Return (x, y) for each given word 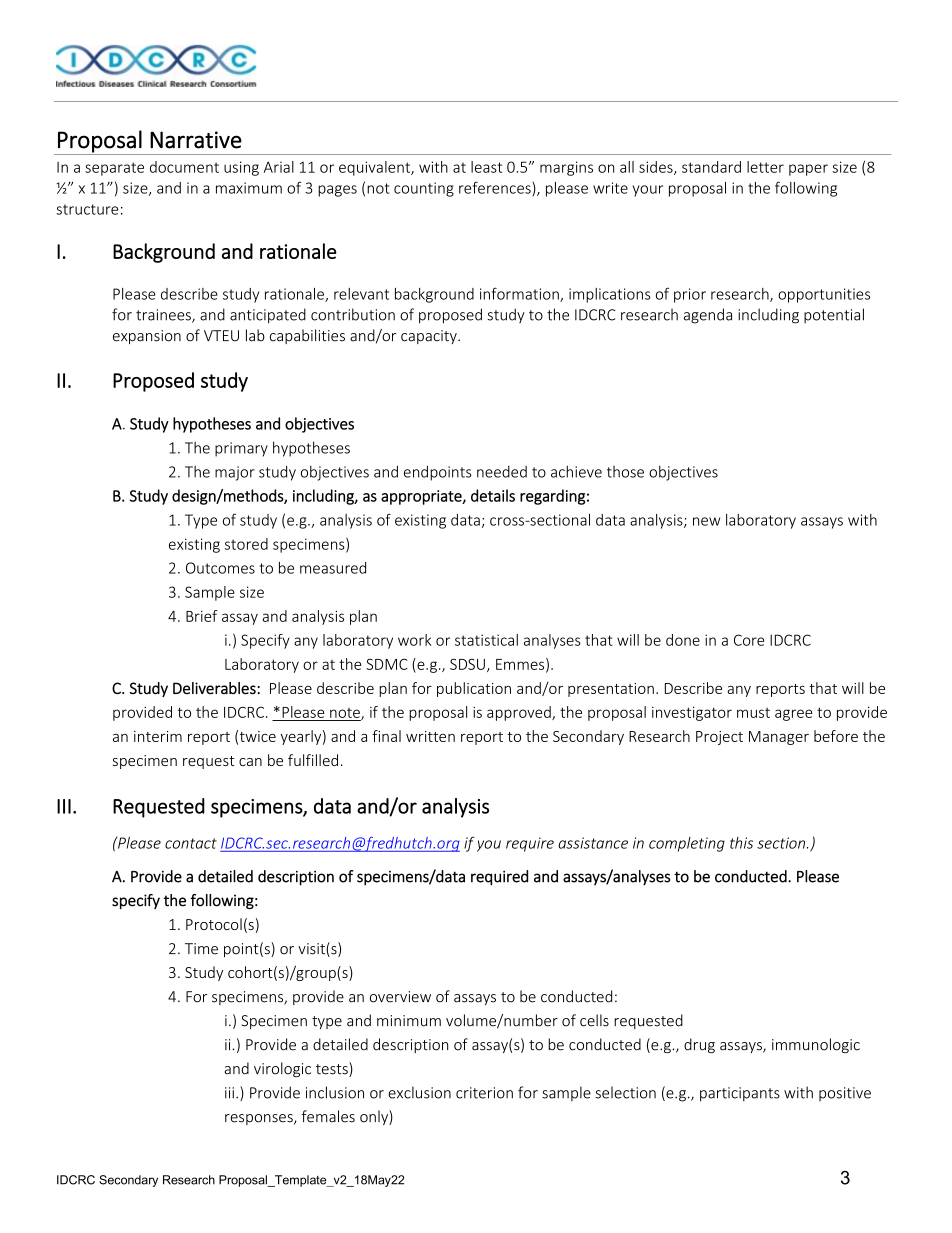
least (486, 167)
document (184, 167)
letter (765, 167)
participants (740, 1094)
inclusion (335, 1092)
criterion (484, 1093)
